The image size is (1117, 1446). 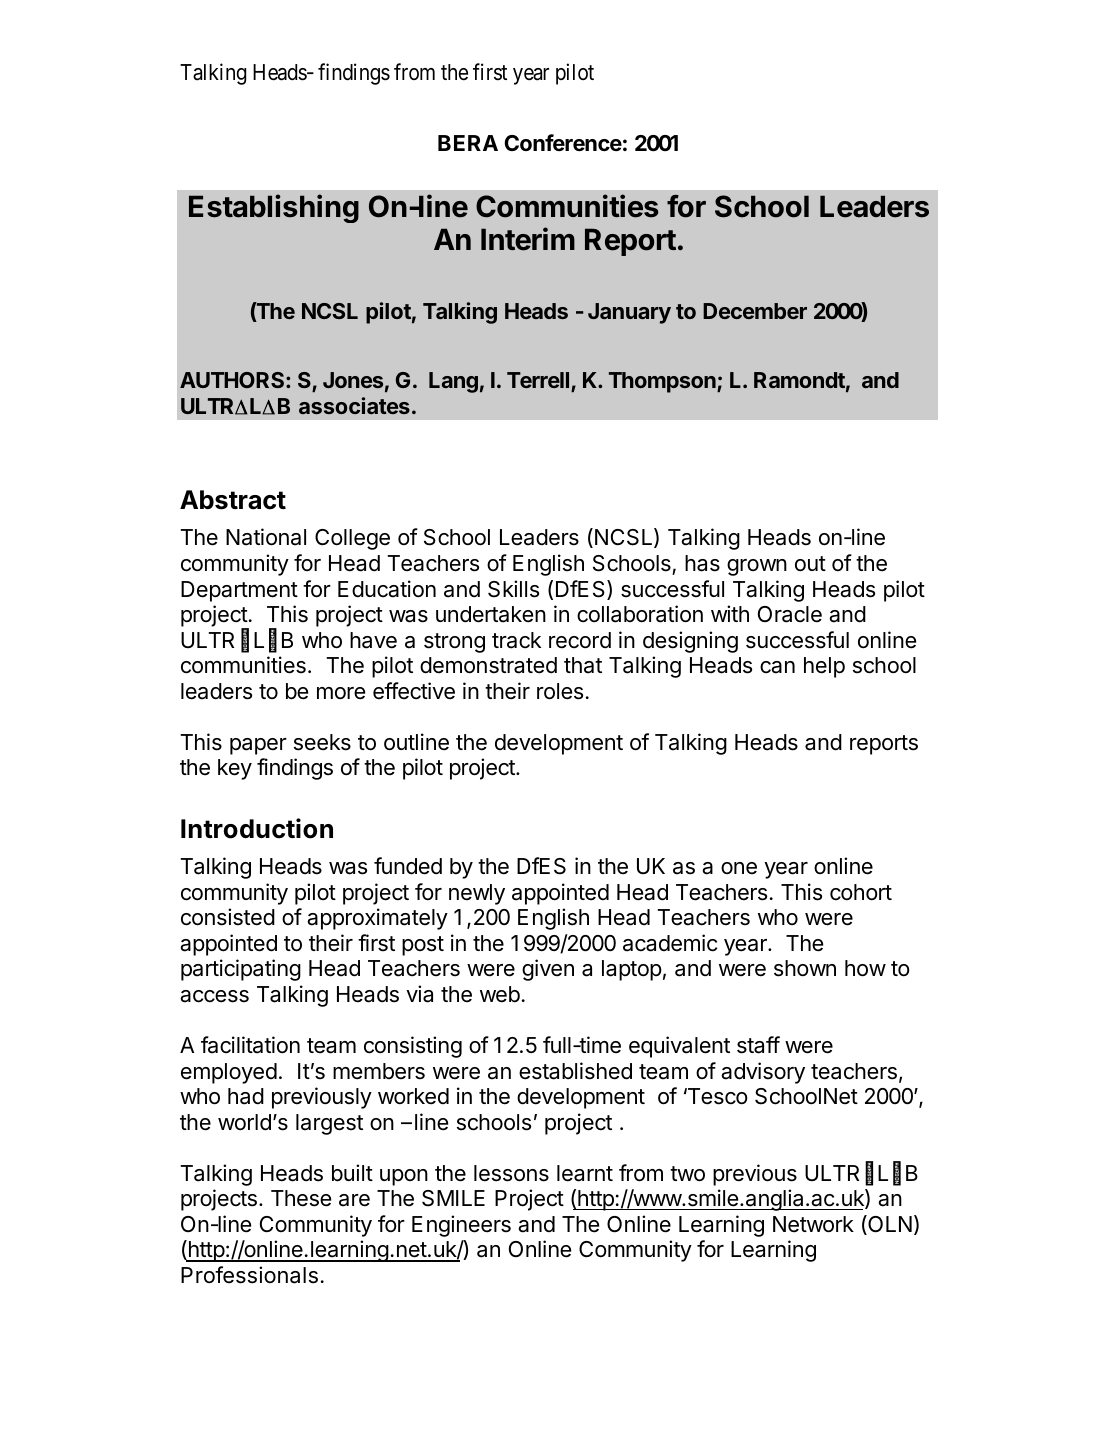 I want to click on Conference, so click(x=563, y=143).
